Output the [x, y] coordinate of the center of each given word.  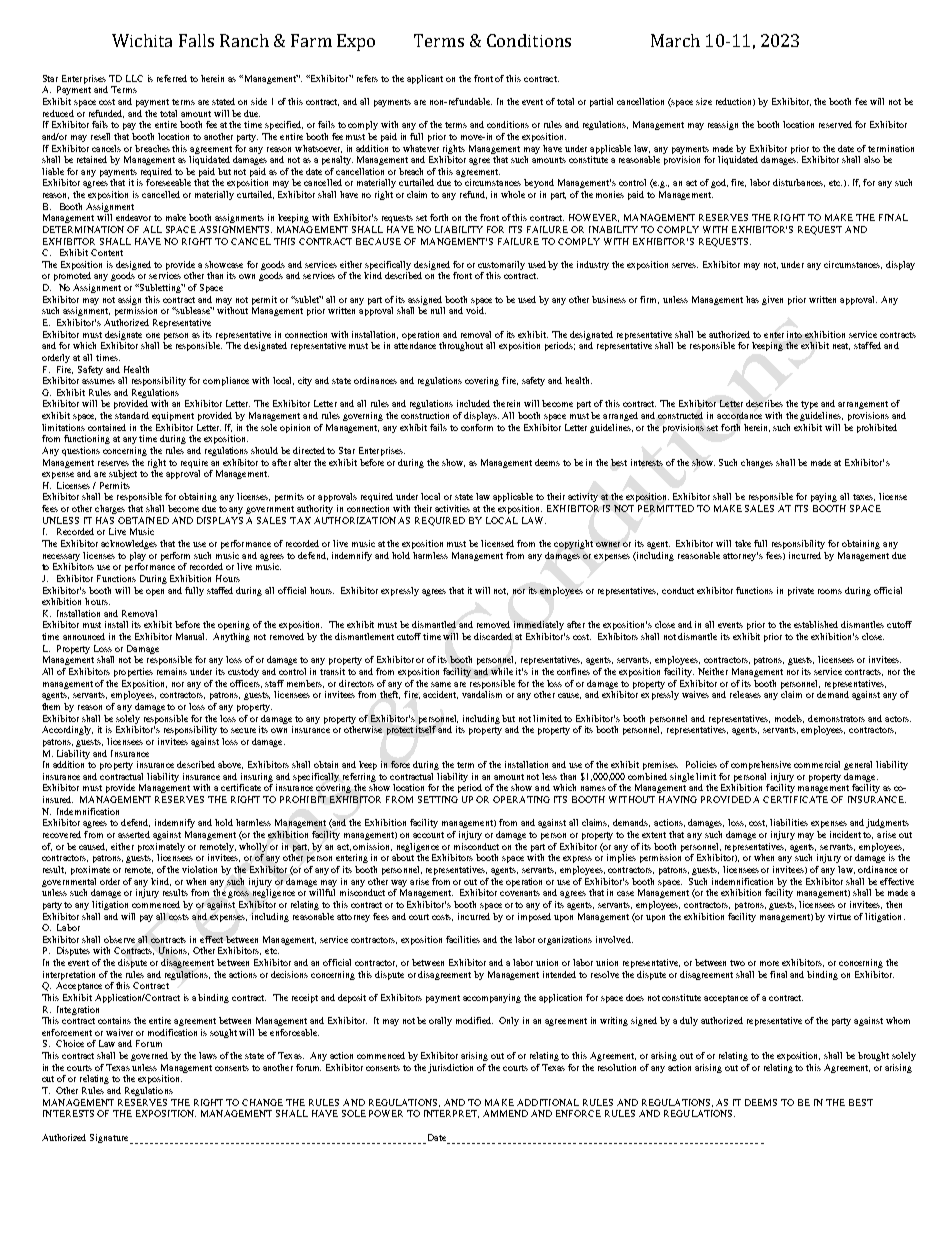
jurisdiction [450, 1068]
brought [873, 1056]
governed [149, 1056]
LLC [134, 78]
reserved [835, 124]
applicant [425, 79]
